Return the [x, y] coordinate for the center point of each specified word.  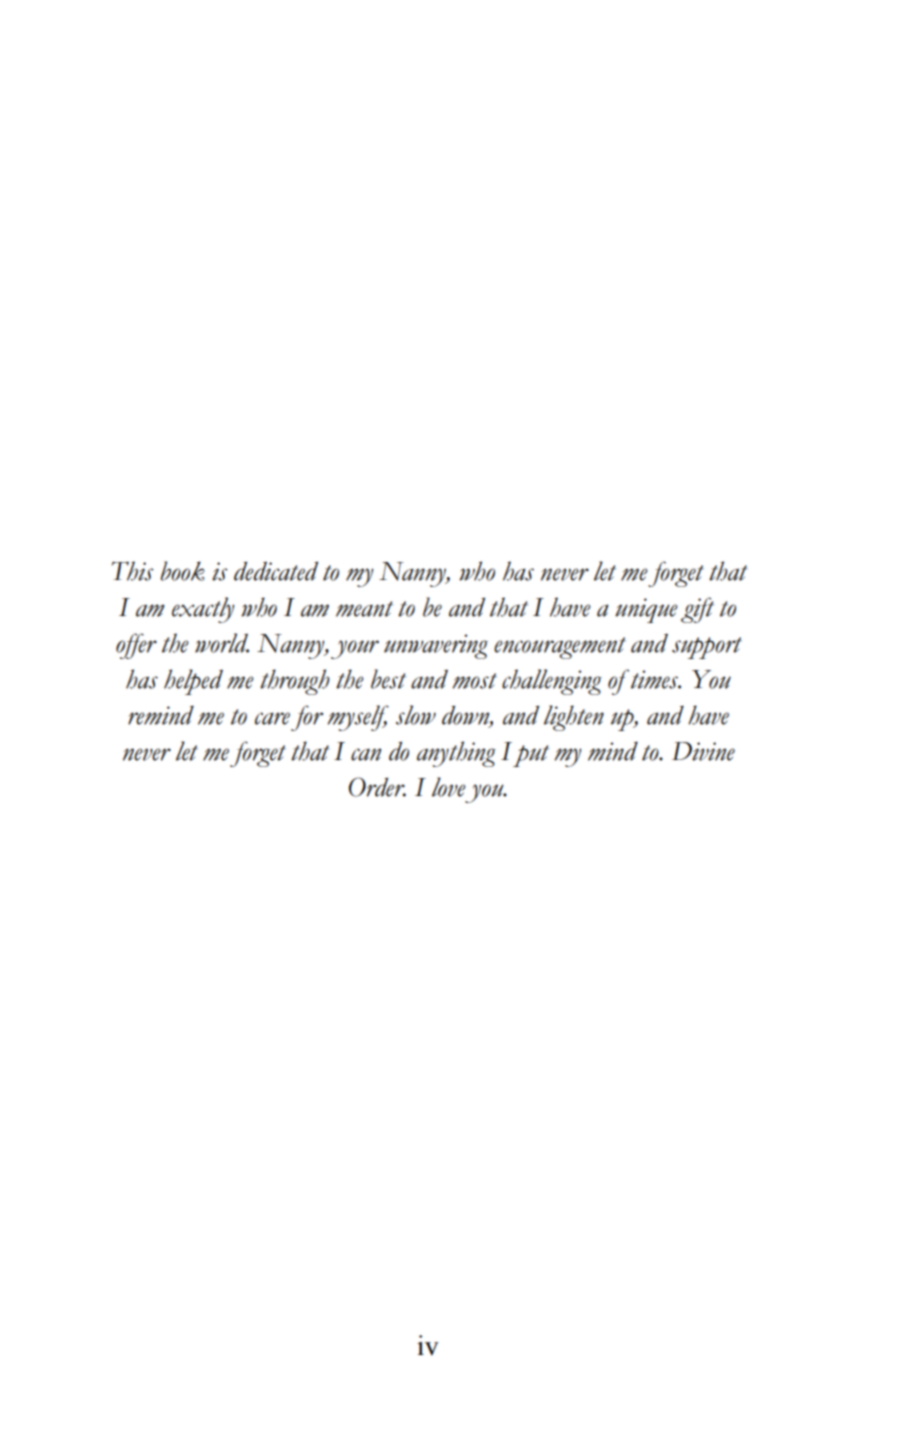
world [222, 643]
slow [416, 715]
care [272, 718]
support [707, 648]
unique [646, 610]
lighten [574, 718]
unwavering [436, 646]
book [182, 571]
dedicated [276, 571]
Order [377, 787]
